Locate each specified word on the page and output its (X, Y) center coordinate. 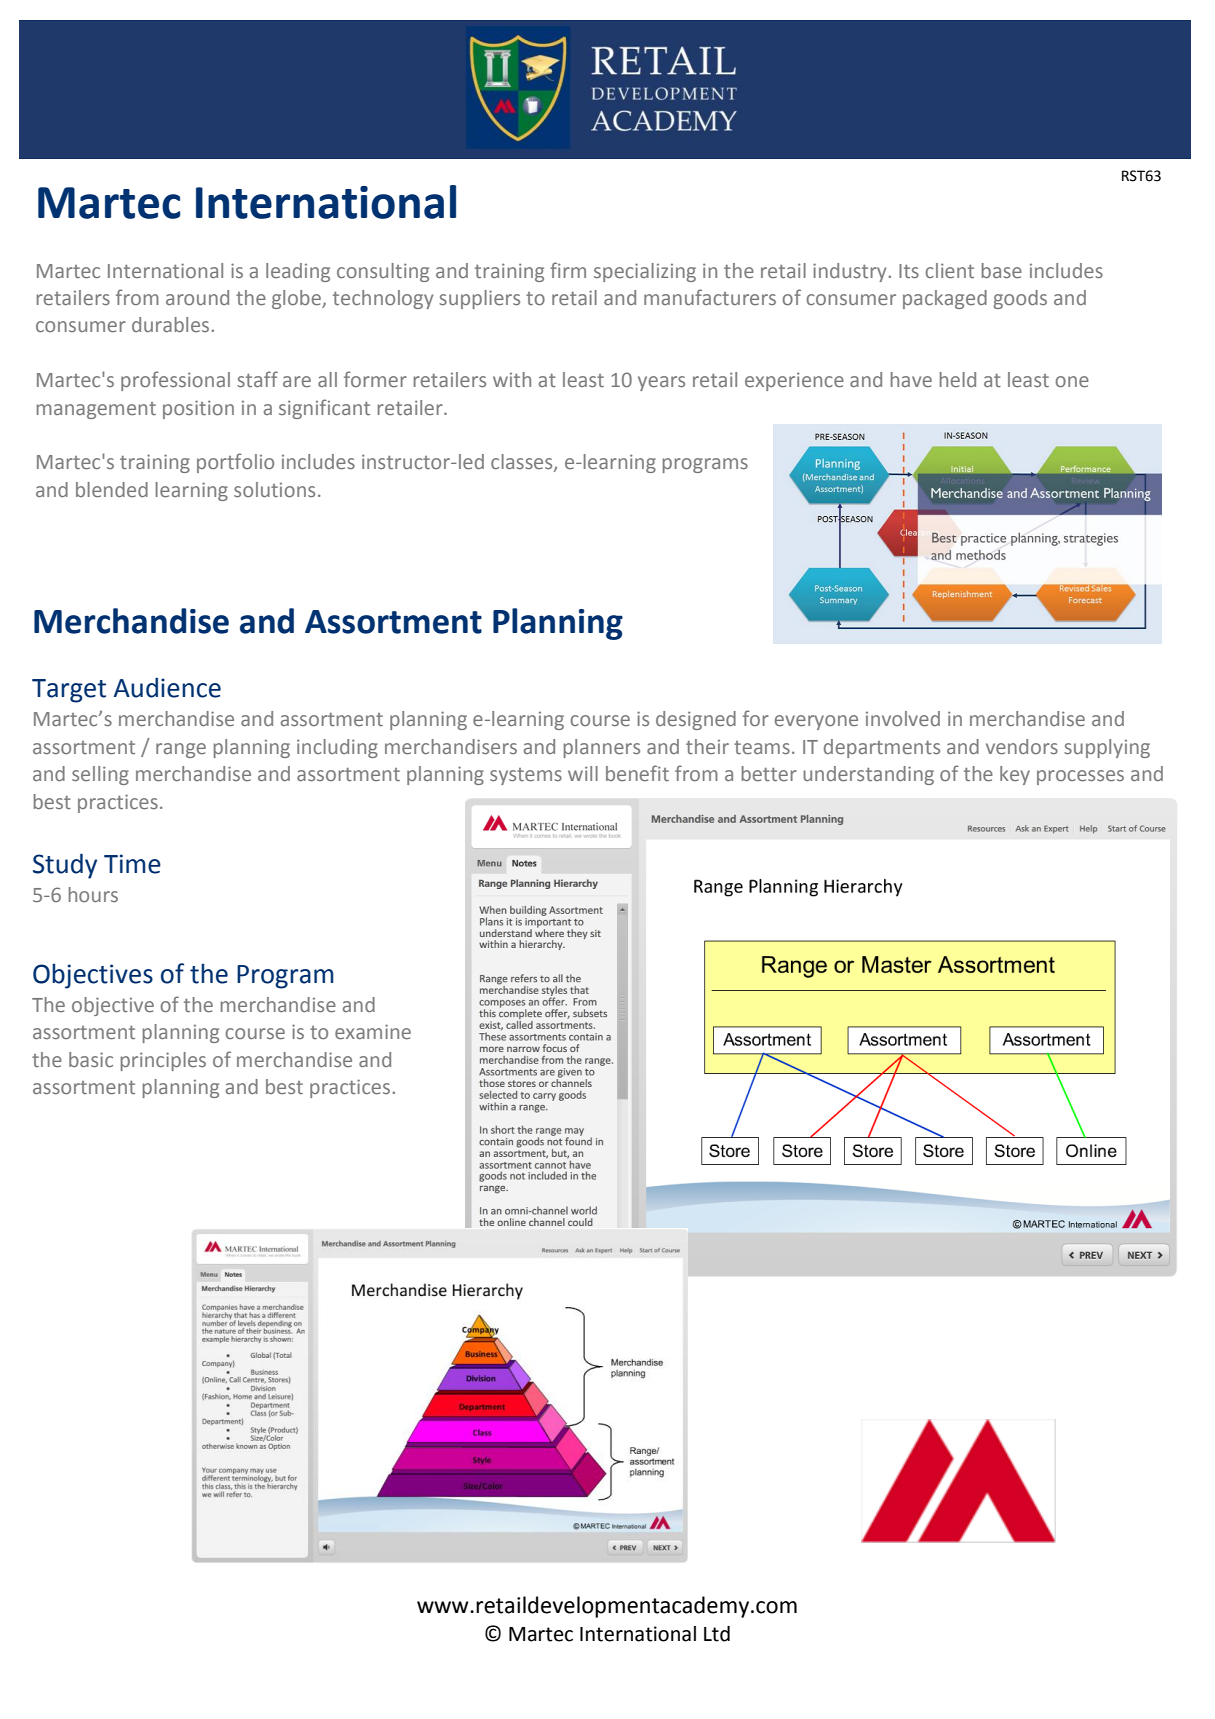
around (197, 297)
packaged (945, 299)
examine (373, 1031)
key (1015, 775)
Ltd (717, 1634)
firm (568, 270)
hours (93, 894)
